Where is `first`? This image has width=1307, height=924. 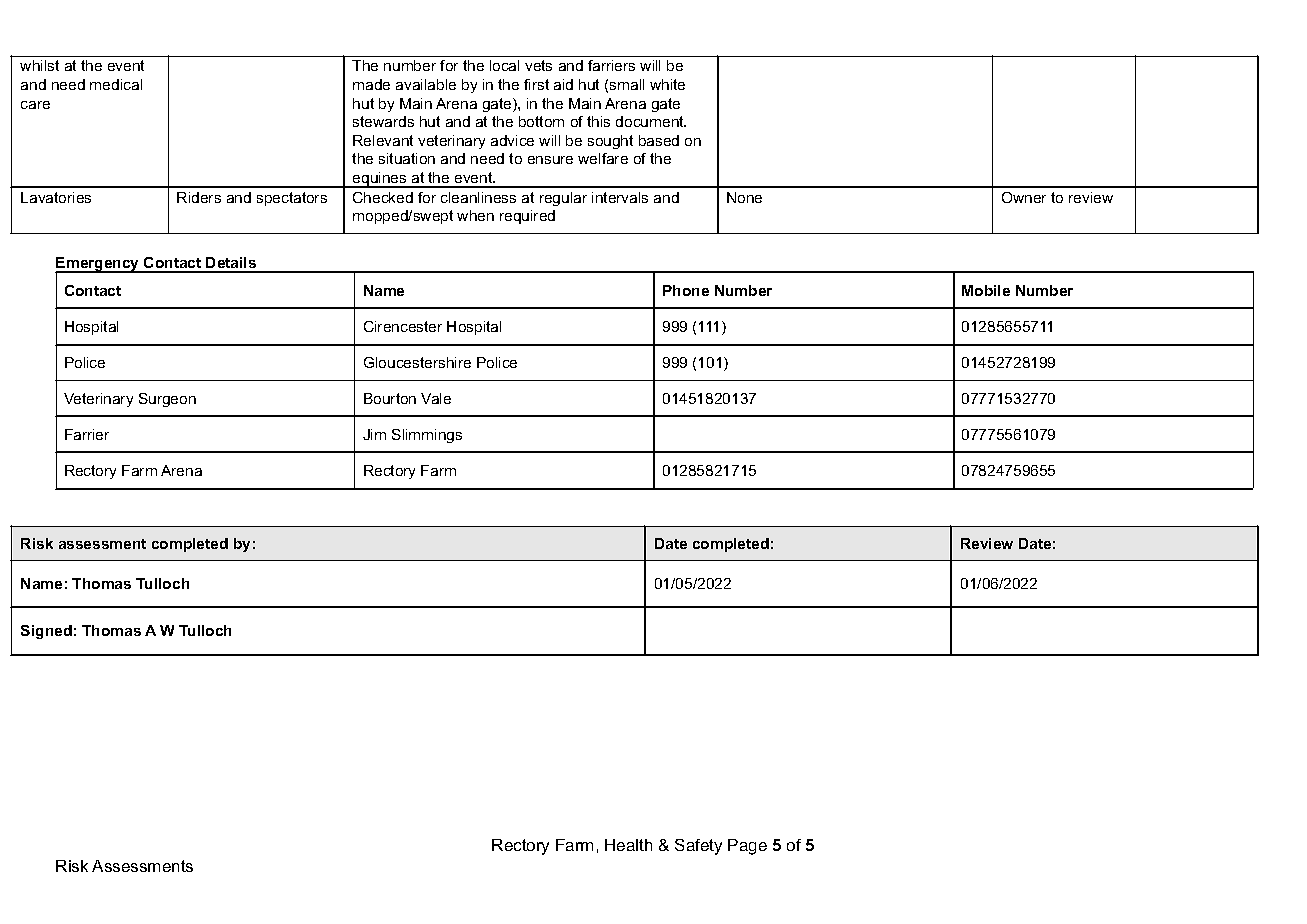 first is located at coordinates (536, 84).
